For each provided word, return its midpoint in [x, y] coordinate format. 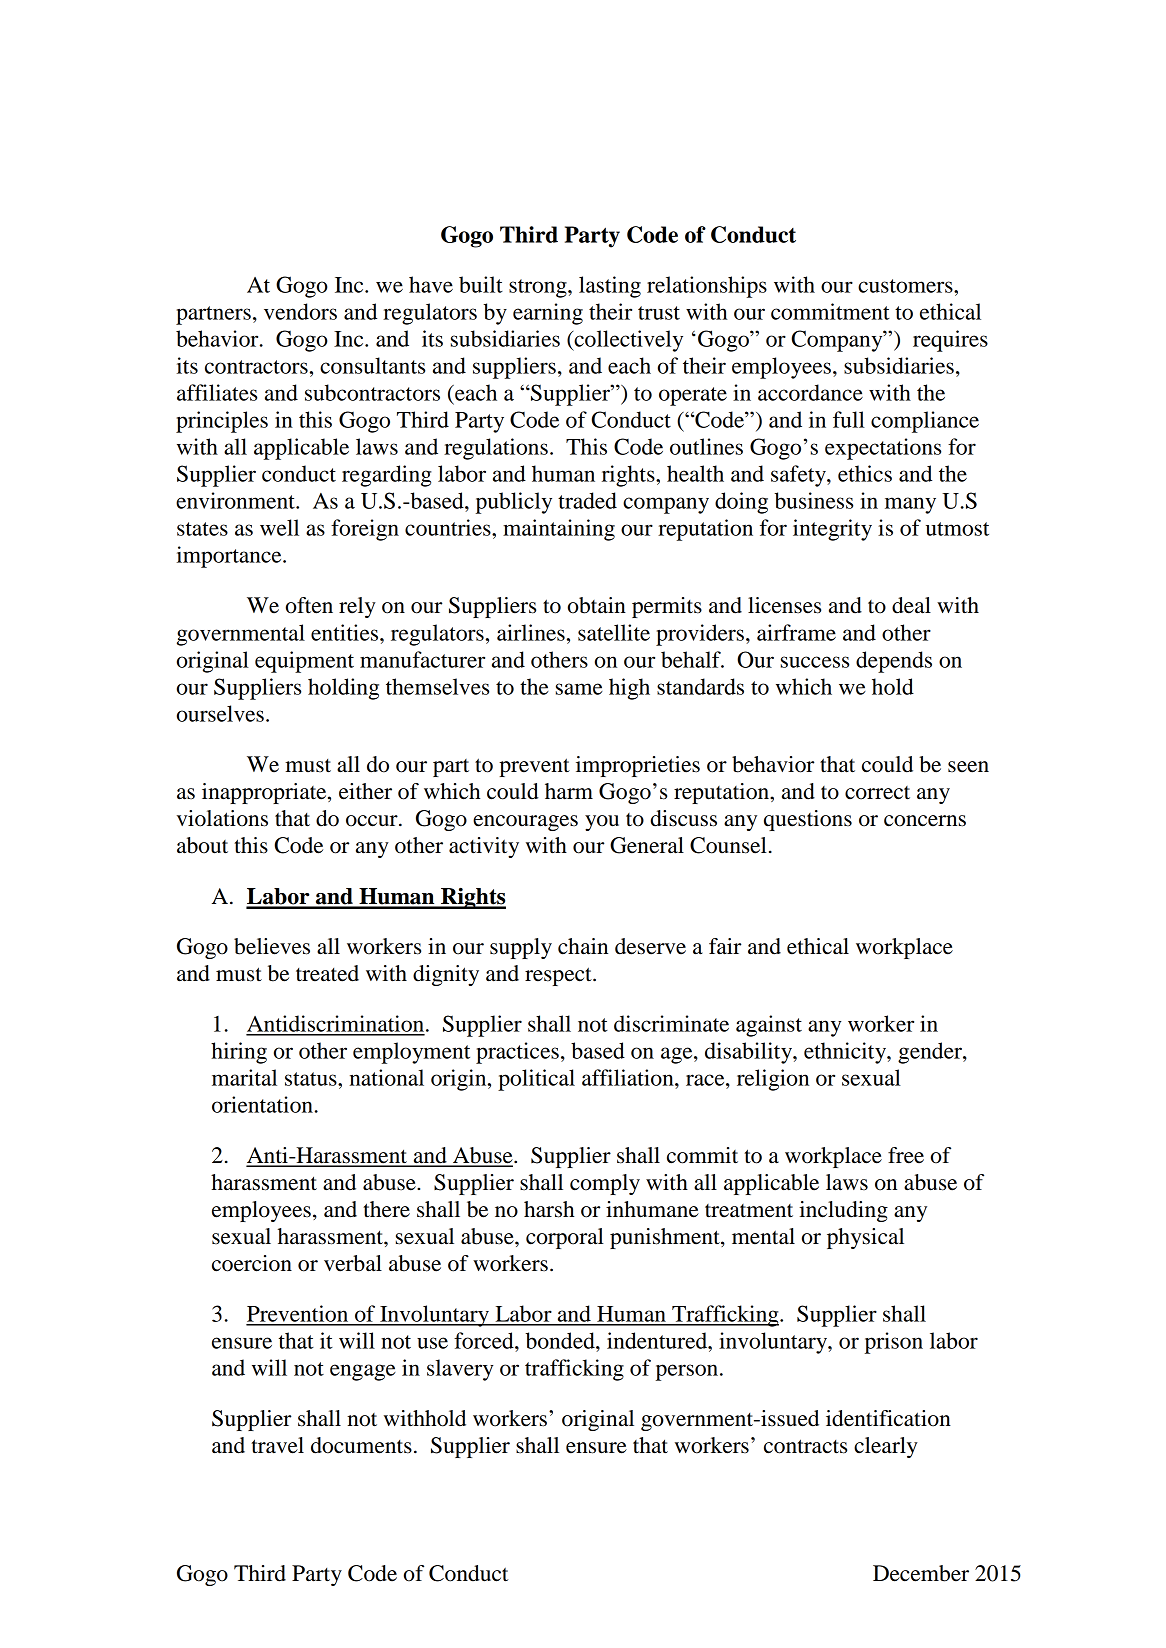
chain [583, 946]
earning [548, 314]
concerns [925, 821]
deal [911, 605]
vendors [300, 311]
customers [906, 286]
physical [865, 1238]
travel [277, 1445]
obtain [597, 605]
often [309, 605]
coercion [252, 1263]
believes [272, 946]
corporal [565, 1238]
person [687, 1372]
